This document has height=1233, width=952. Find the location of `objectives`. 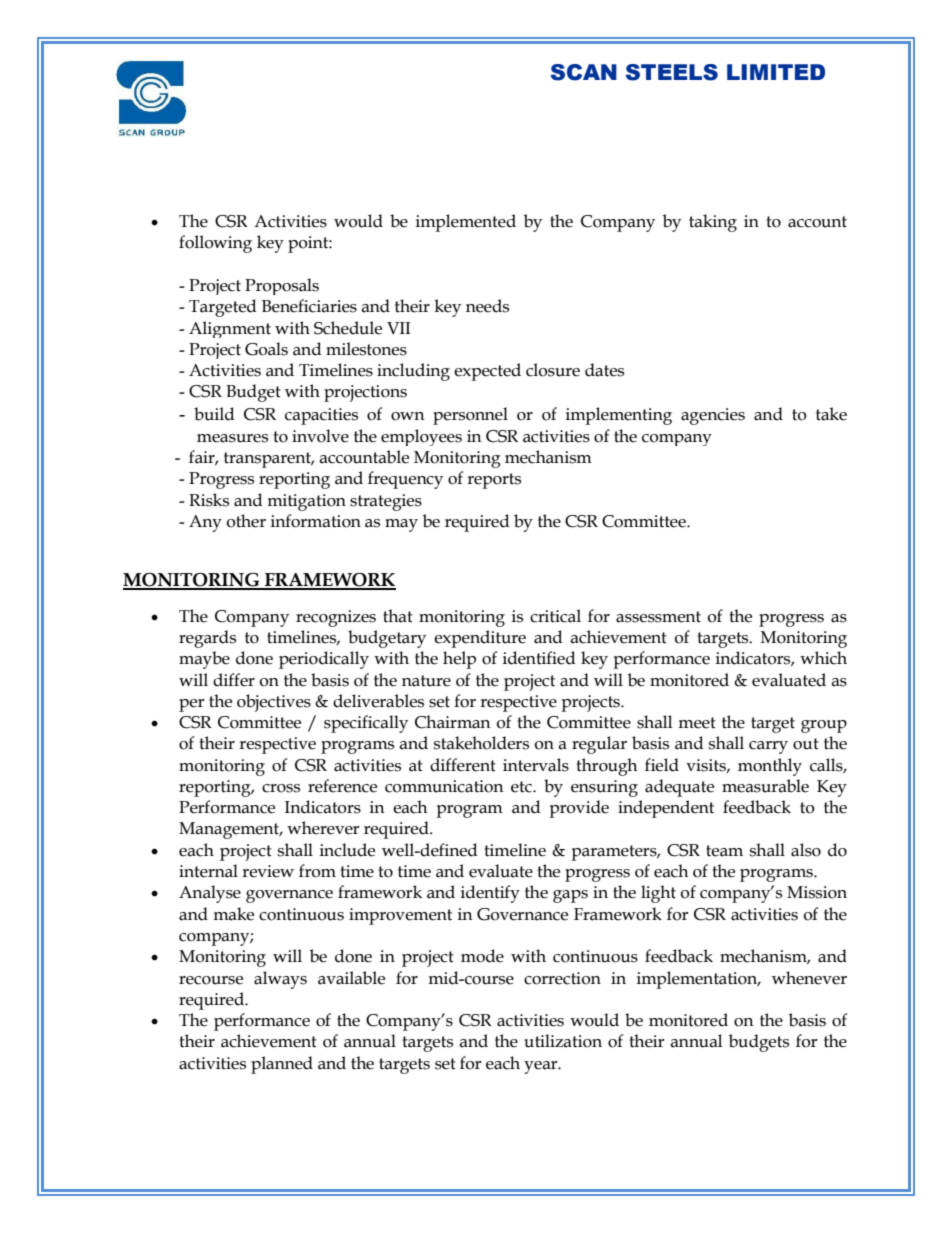

objectives is located at coordinates (274, 703).
